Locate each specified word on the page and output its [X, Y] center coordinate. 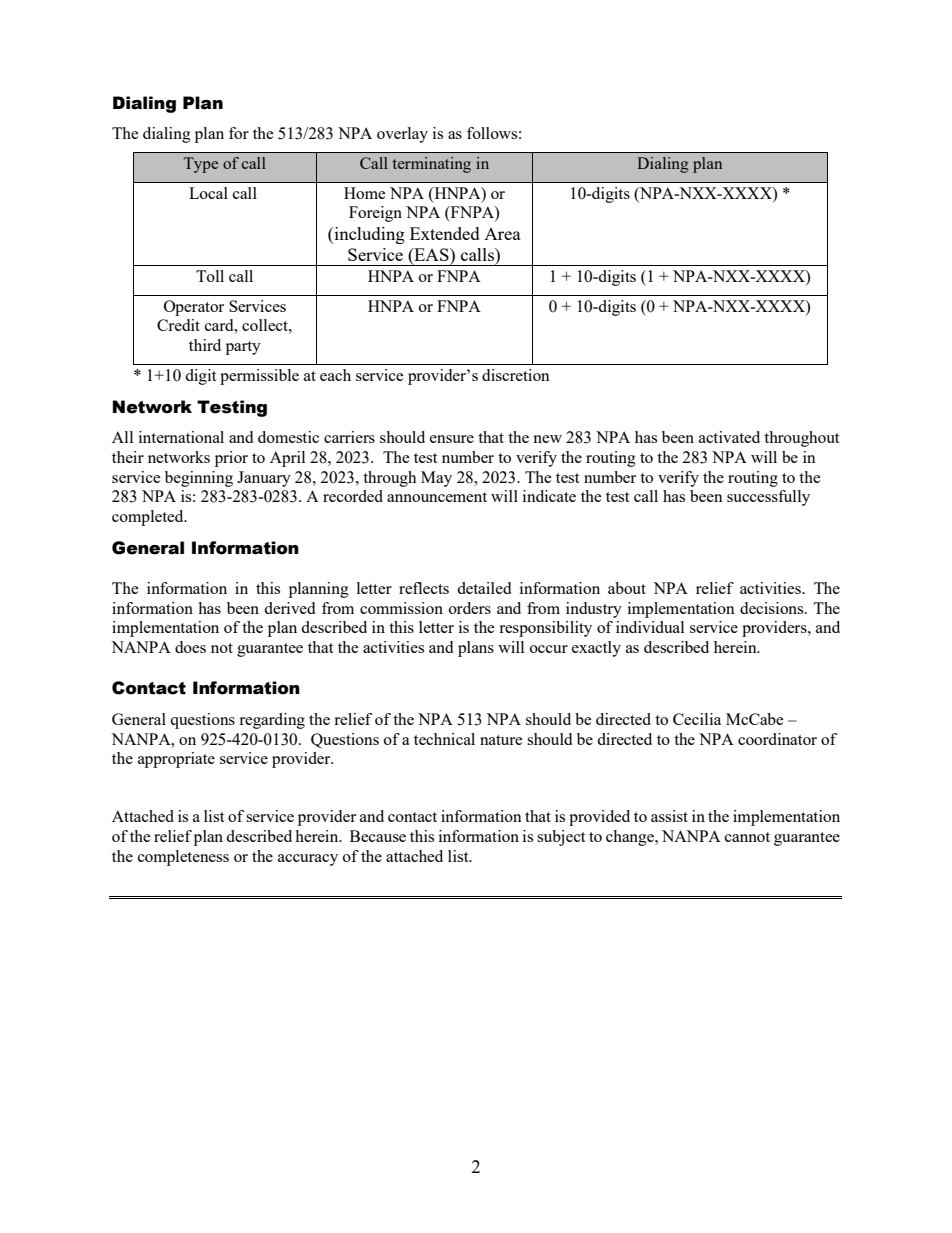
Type [201, 165]
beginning [199, 479]
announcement [437, 497]
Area [502, 234]
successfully [768, 498]
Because [378, 836]
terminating [431, 165]
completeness [183, 858]
